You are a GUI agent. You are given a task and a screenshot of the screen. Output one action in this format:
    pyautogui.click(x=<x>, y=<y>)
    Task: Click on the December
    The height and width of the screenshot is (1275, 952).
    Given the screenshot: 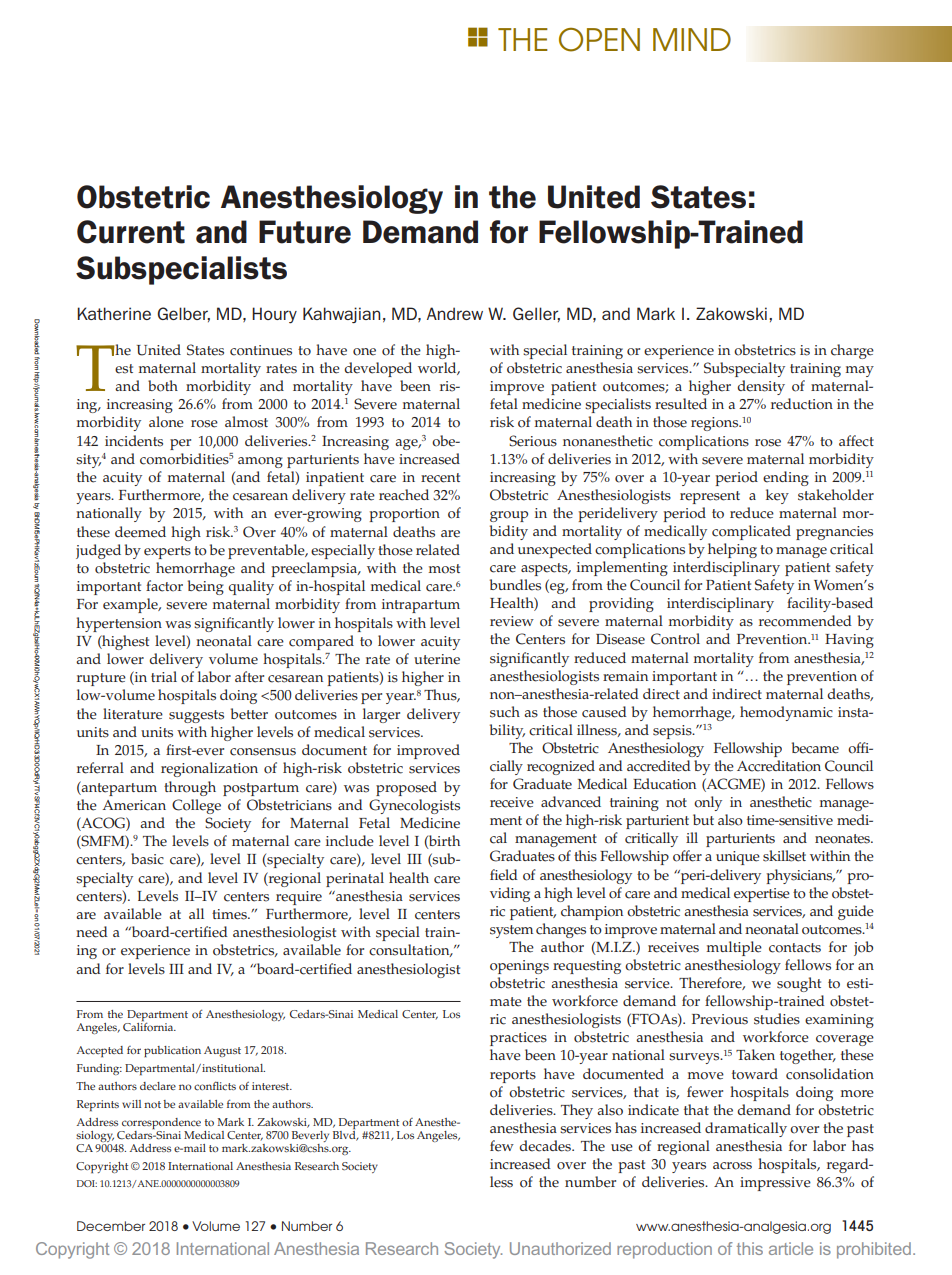 What is the action you would take?
    pyautogui.click(x=111, y=1226)
